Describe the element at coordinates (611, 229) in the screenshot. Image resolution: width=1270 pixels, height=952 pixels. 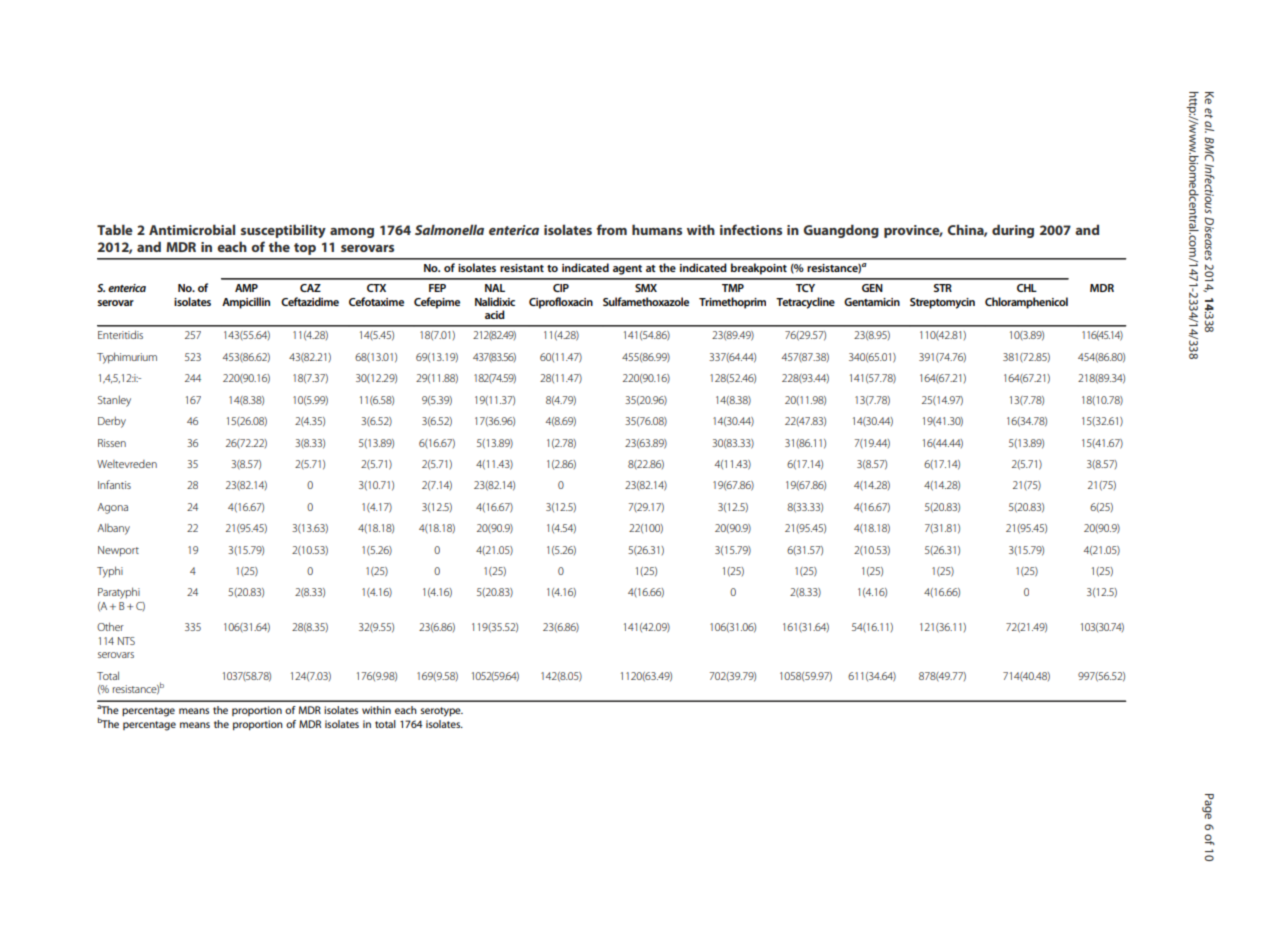
I see `from` at that location.
